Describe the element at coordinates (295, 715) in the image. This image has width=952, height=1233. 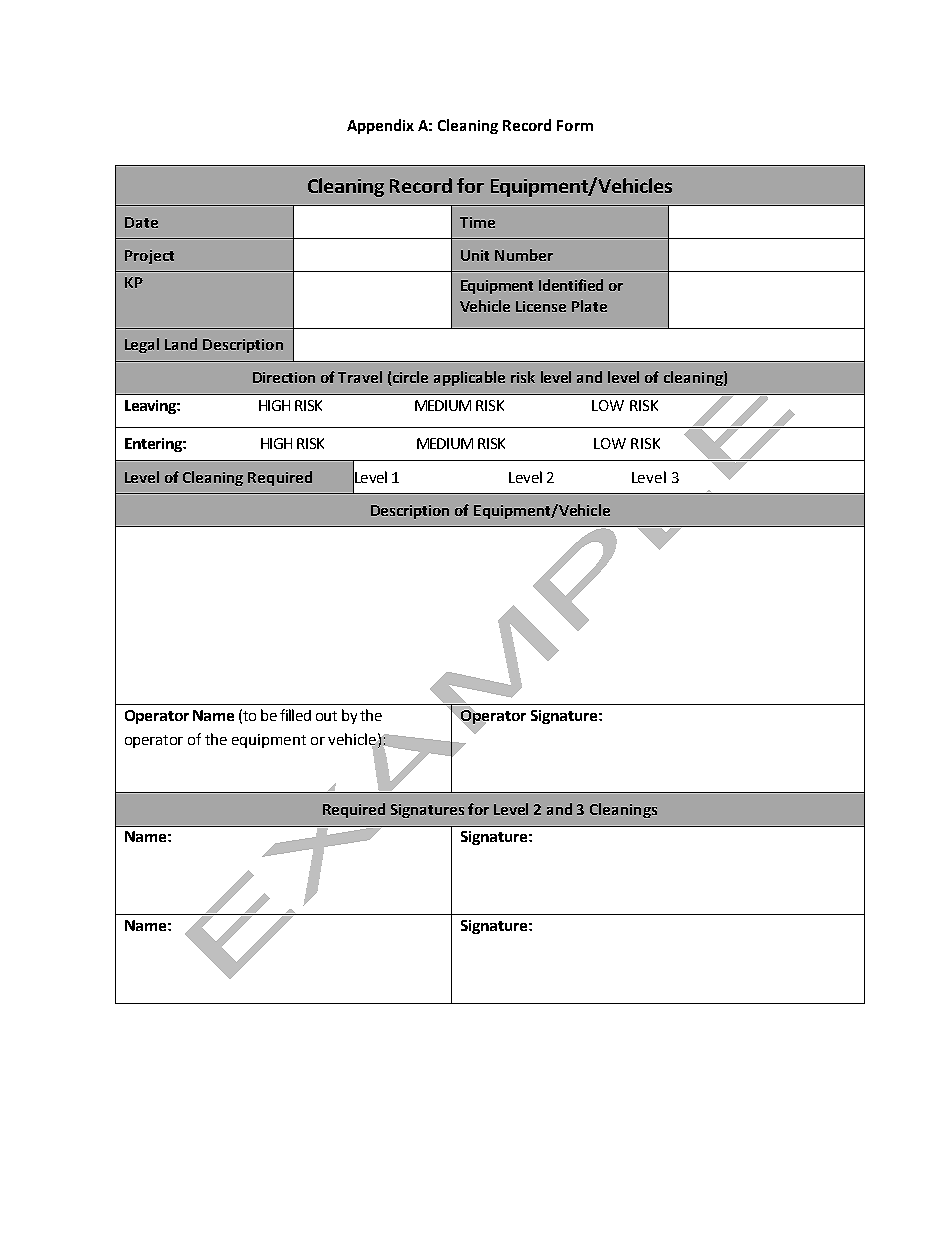
I see `filled` at that location.
